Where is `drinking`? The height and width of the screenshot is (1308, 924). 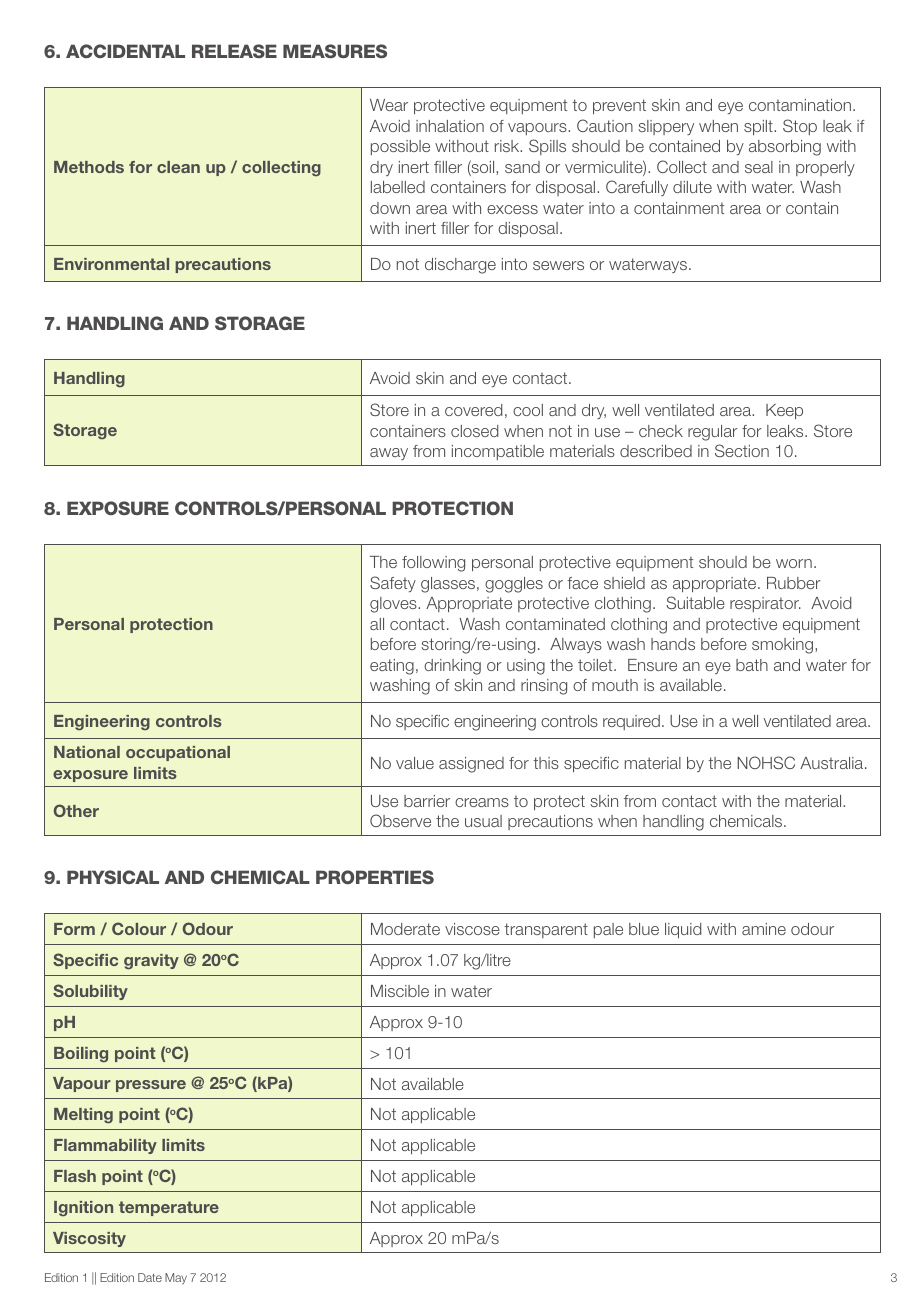 drinking is located at coordinates (452, 667).
